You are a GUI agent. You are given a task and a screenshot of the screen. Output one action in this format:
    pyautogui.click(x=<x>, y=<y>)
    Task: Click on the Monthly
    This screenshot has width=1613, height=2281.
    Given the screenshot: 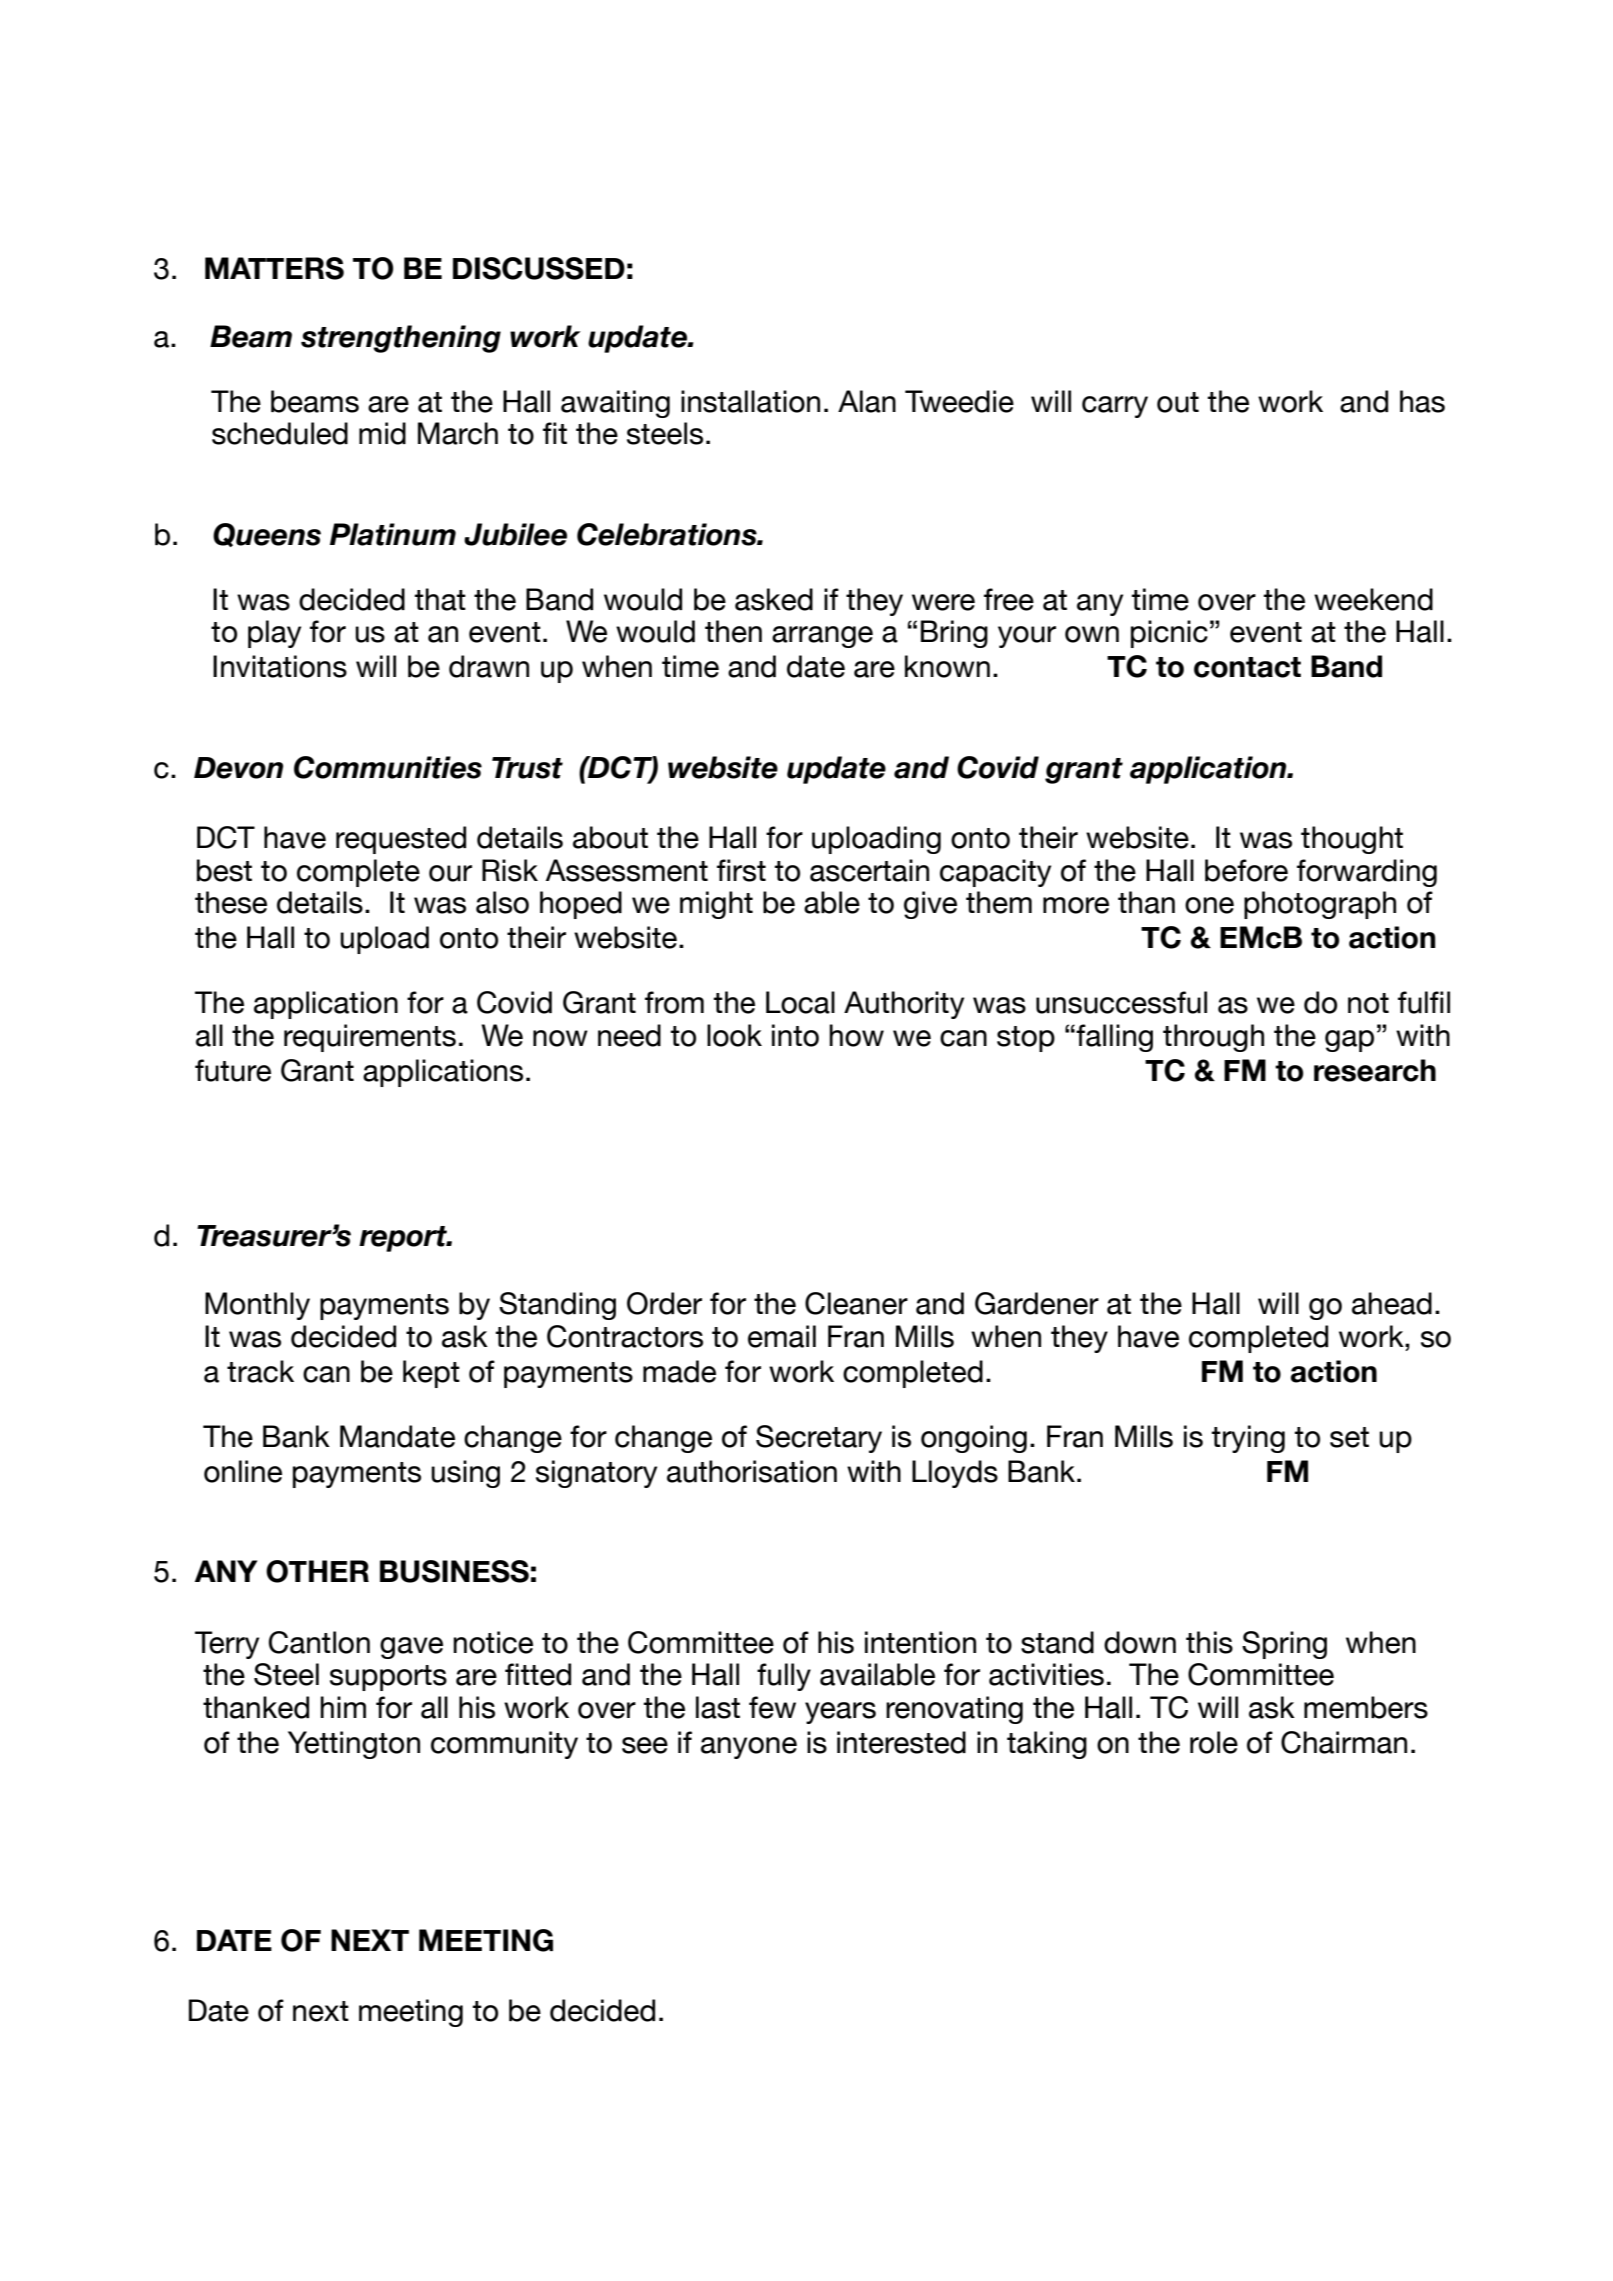 What is the action you would take?
    pyautogui.click(x=257, y=1306)
